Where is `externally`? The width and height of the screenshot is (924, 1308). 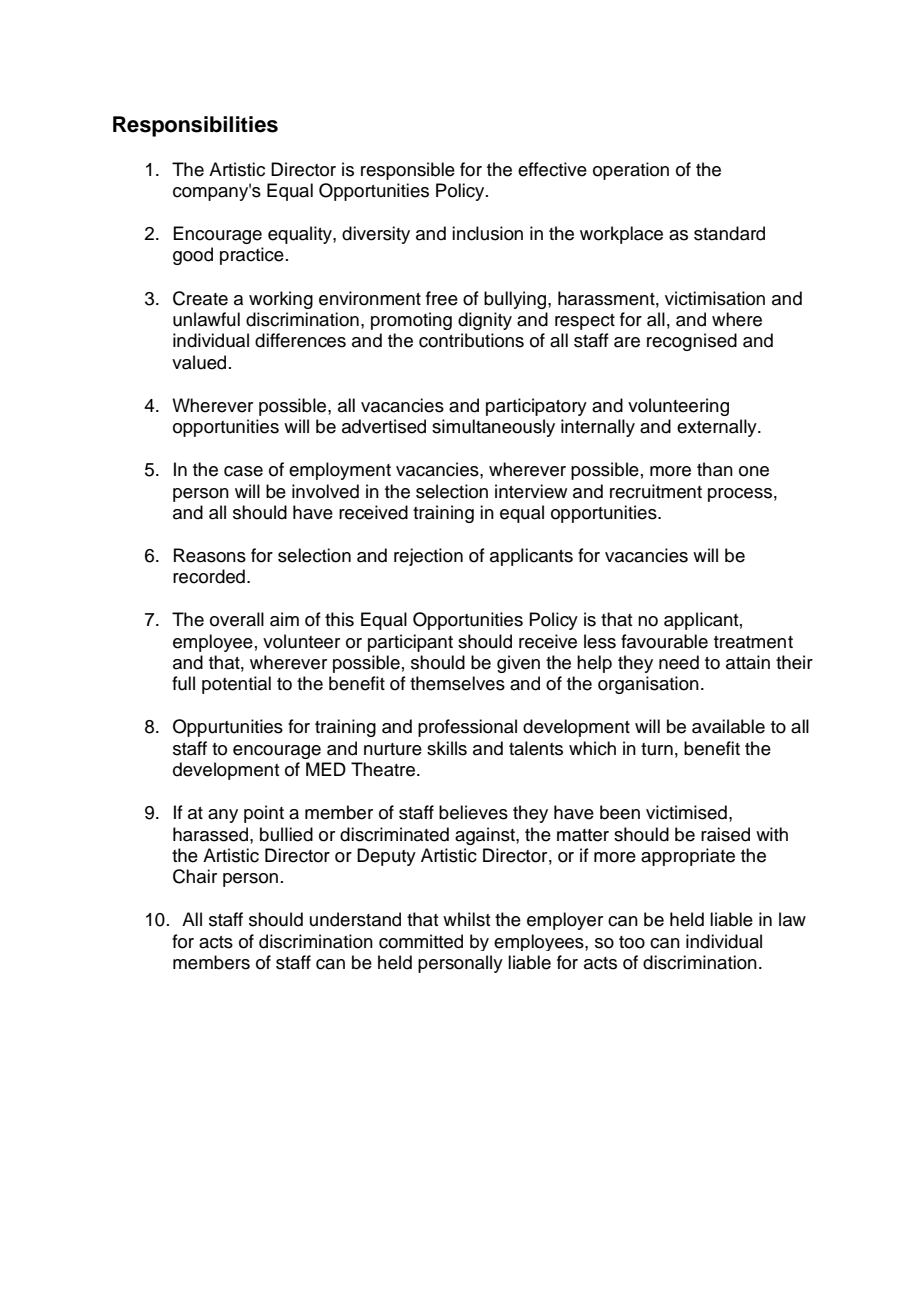
externally is located at coordinates (718, 428).
